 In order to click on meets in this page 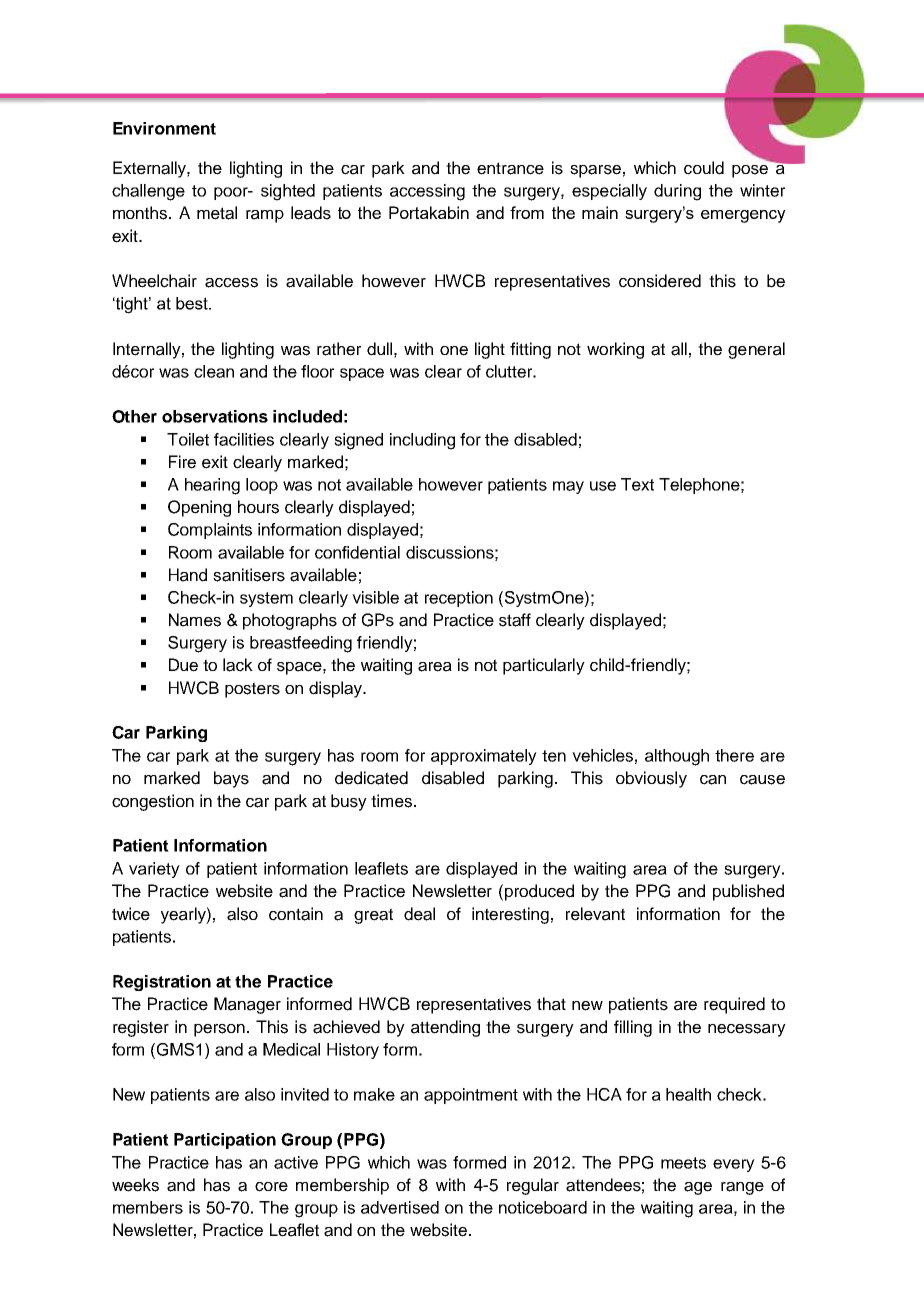, I will do `click(683, 1163)`.
